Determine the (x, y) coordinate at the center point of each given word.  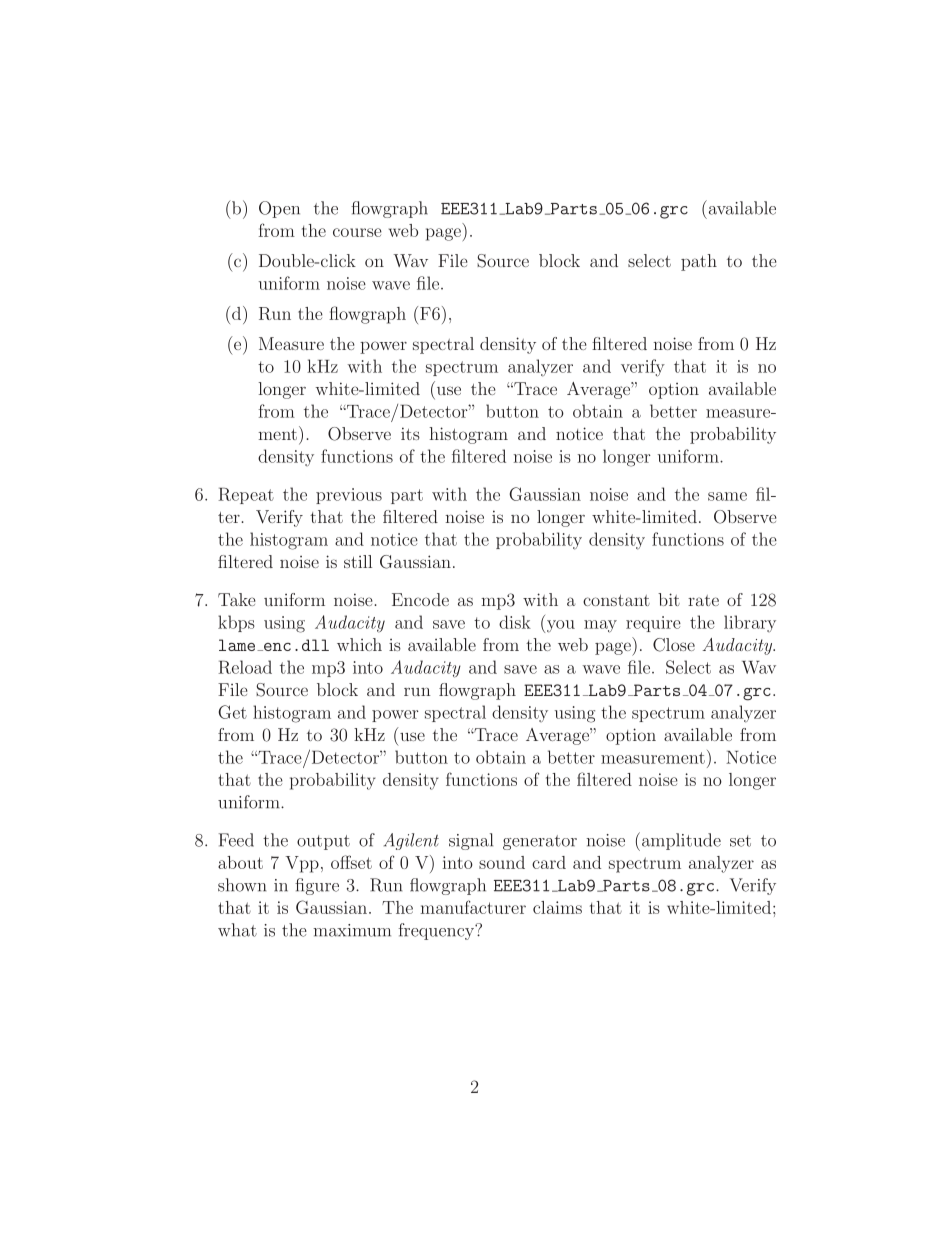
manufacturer (473, 907)
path (699, 262)
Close (674, 645)
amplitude (681, 841)
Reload (245, 667)
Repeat (246, 496)
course (357, 232)
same (727, 496)
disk (515, 622)
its (410, 433)
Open (279, 209)
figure (317, 886)
